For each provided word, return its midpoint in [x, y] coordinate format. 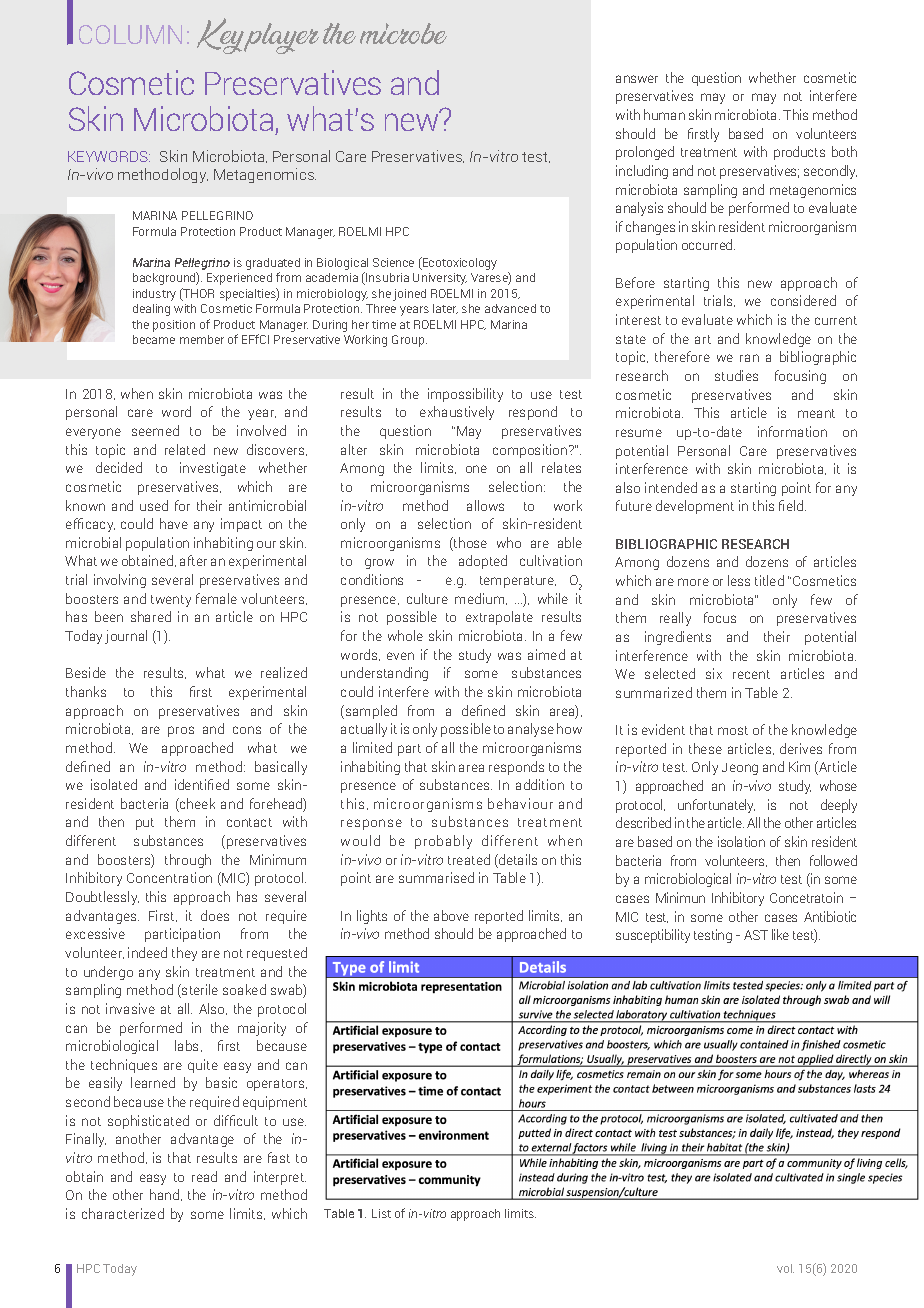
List [381, 1213]
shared [151, 616]
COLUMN [130, 34]
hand [164, 1194]
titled [769, 580]
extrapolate [499, 618]
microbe [403, 33]
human [664, 114]
